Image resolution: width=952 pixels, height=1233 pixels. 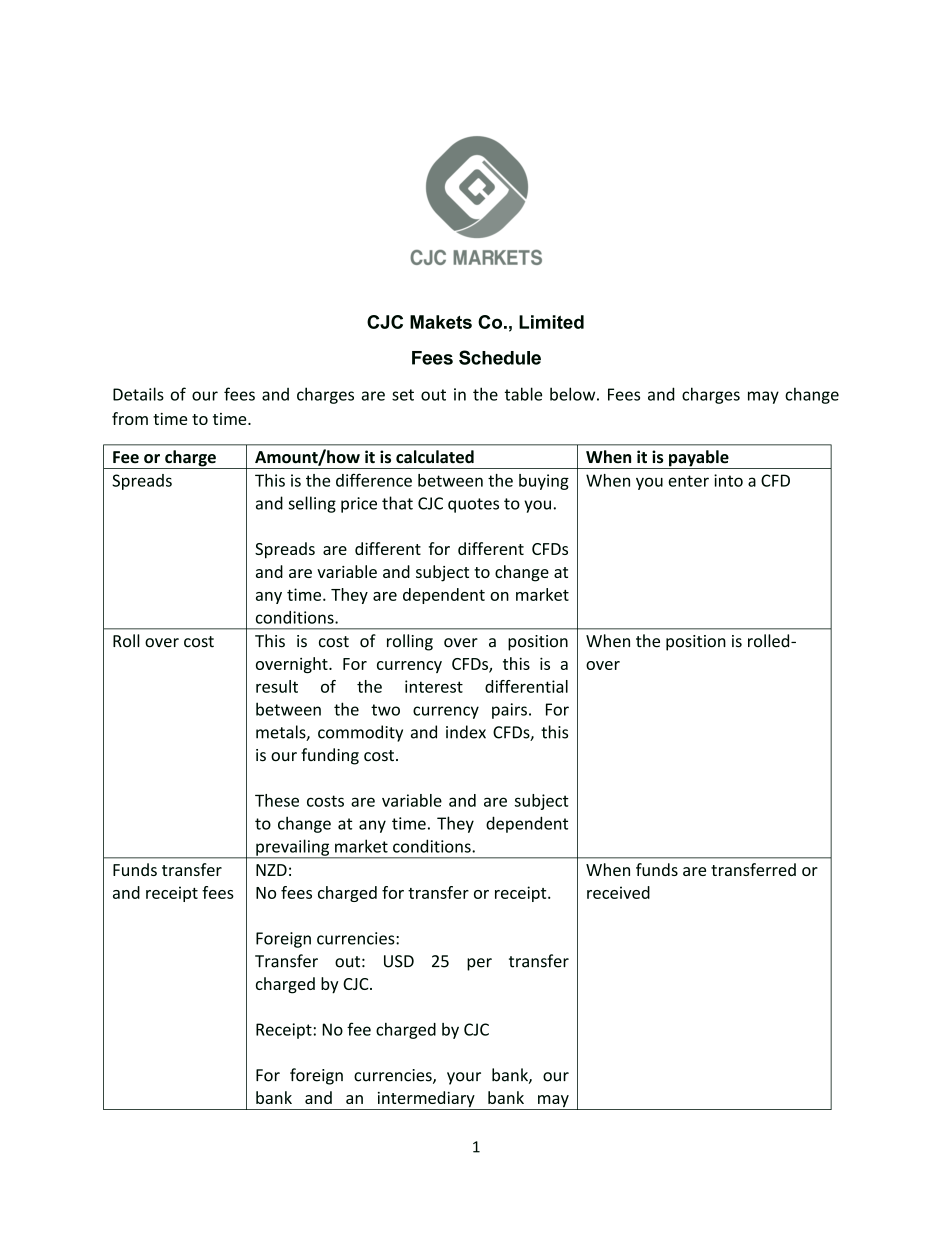 What do you see at coordinates (464, 1078) in the document?
I see `your` at bounding box center [464, 1078].
